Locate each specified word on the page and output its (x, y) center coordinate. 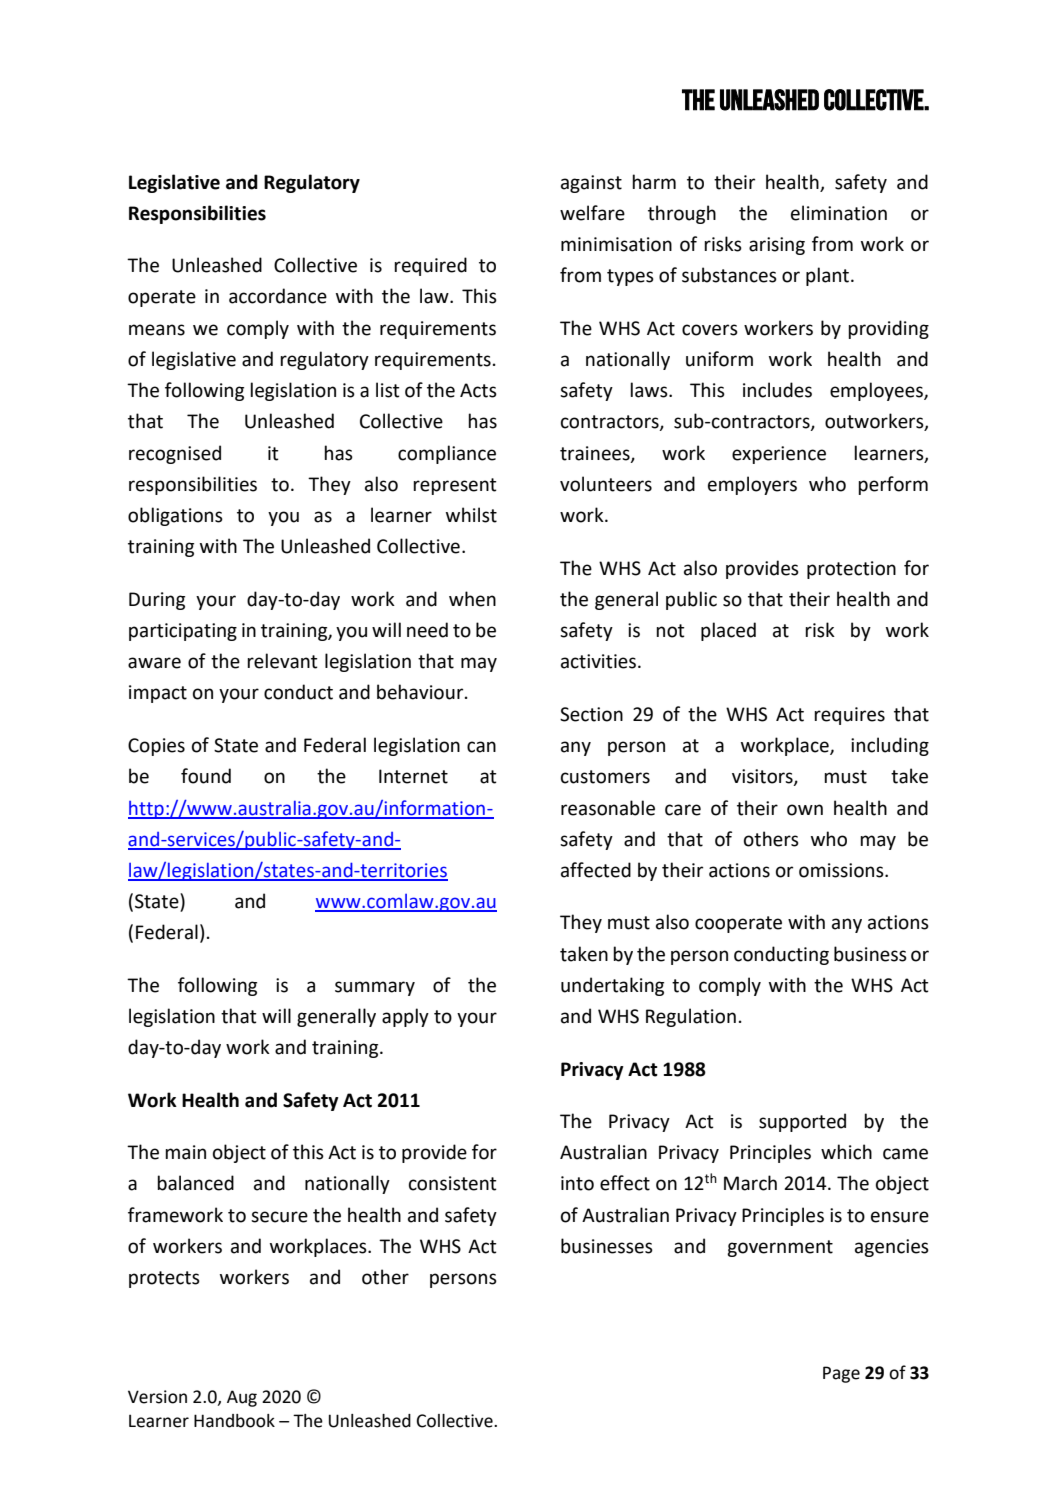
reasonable (608, 808)
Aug (242, 1398)
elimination (839, 213)
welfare (592, 213)
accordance (278, 296)
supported (802, 1122)
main (185, 1152)
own (805, 810)
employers (752, 485)
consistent (453, 1183)
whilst (471, 515)
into (577, 1183)
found (206, 776)
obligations (175, 516)
